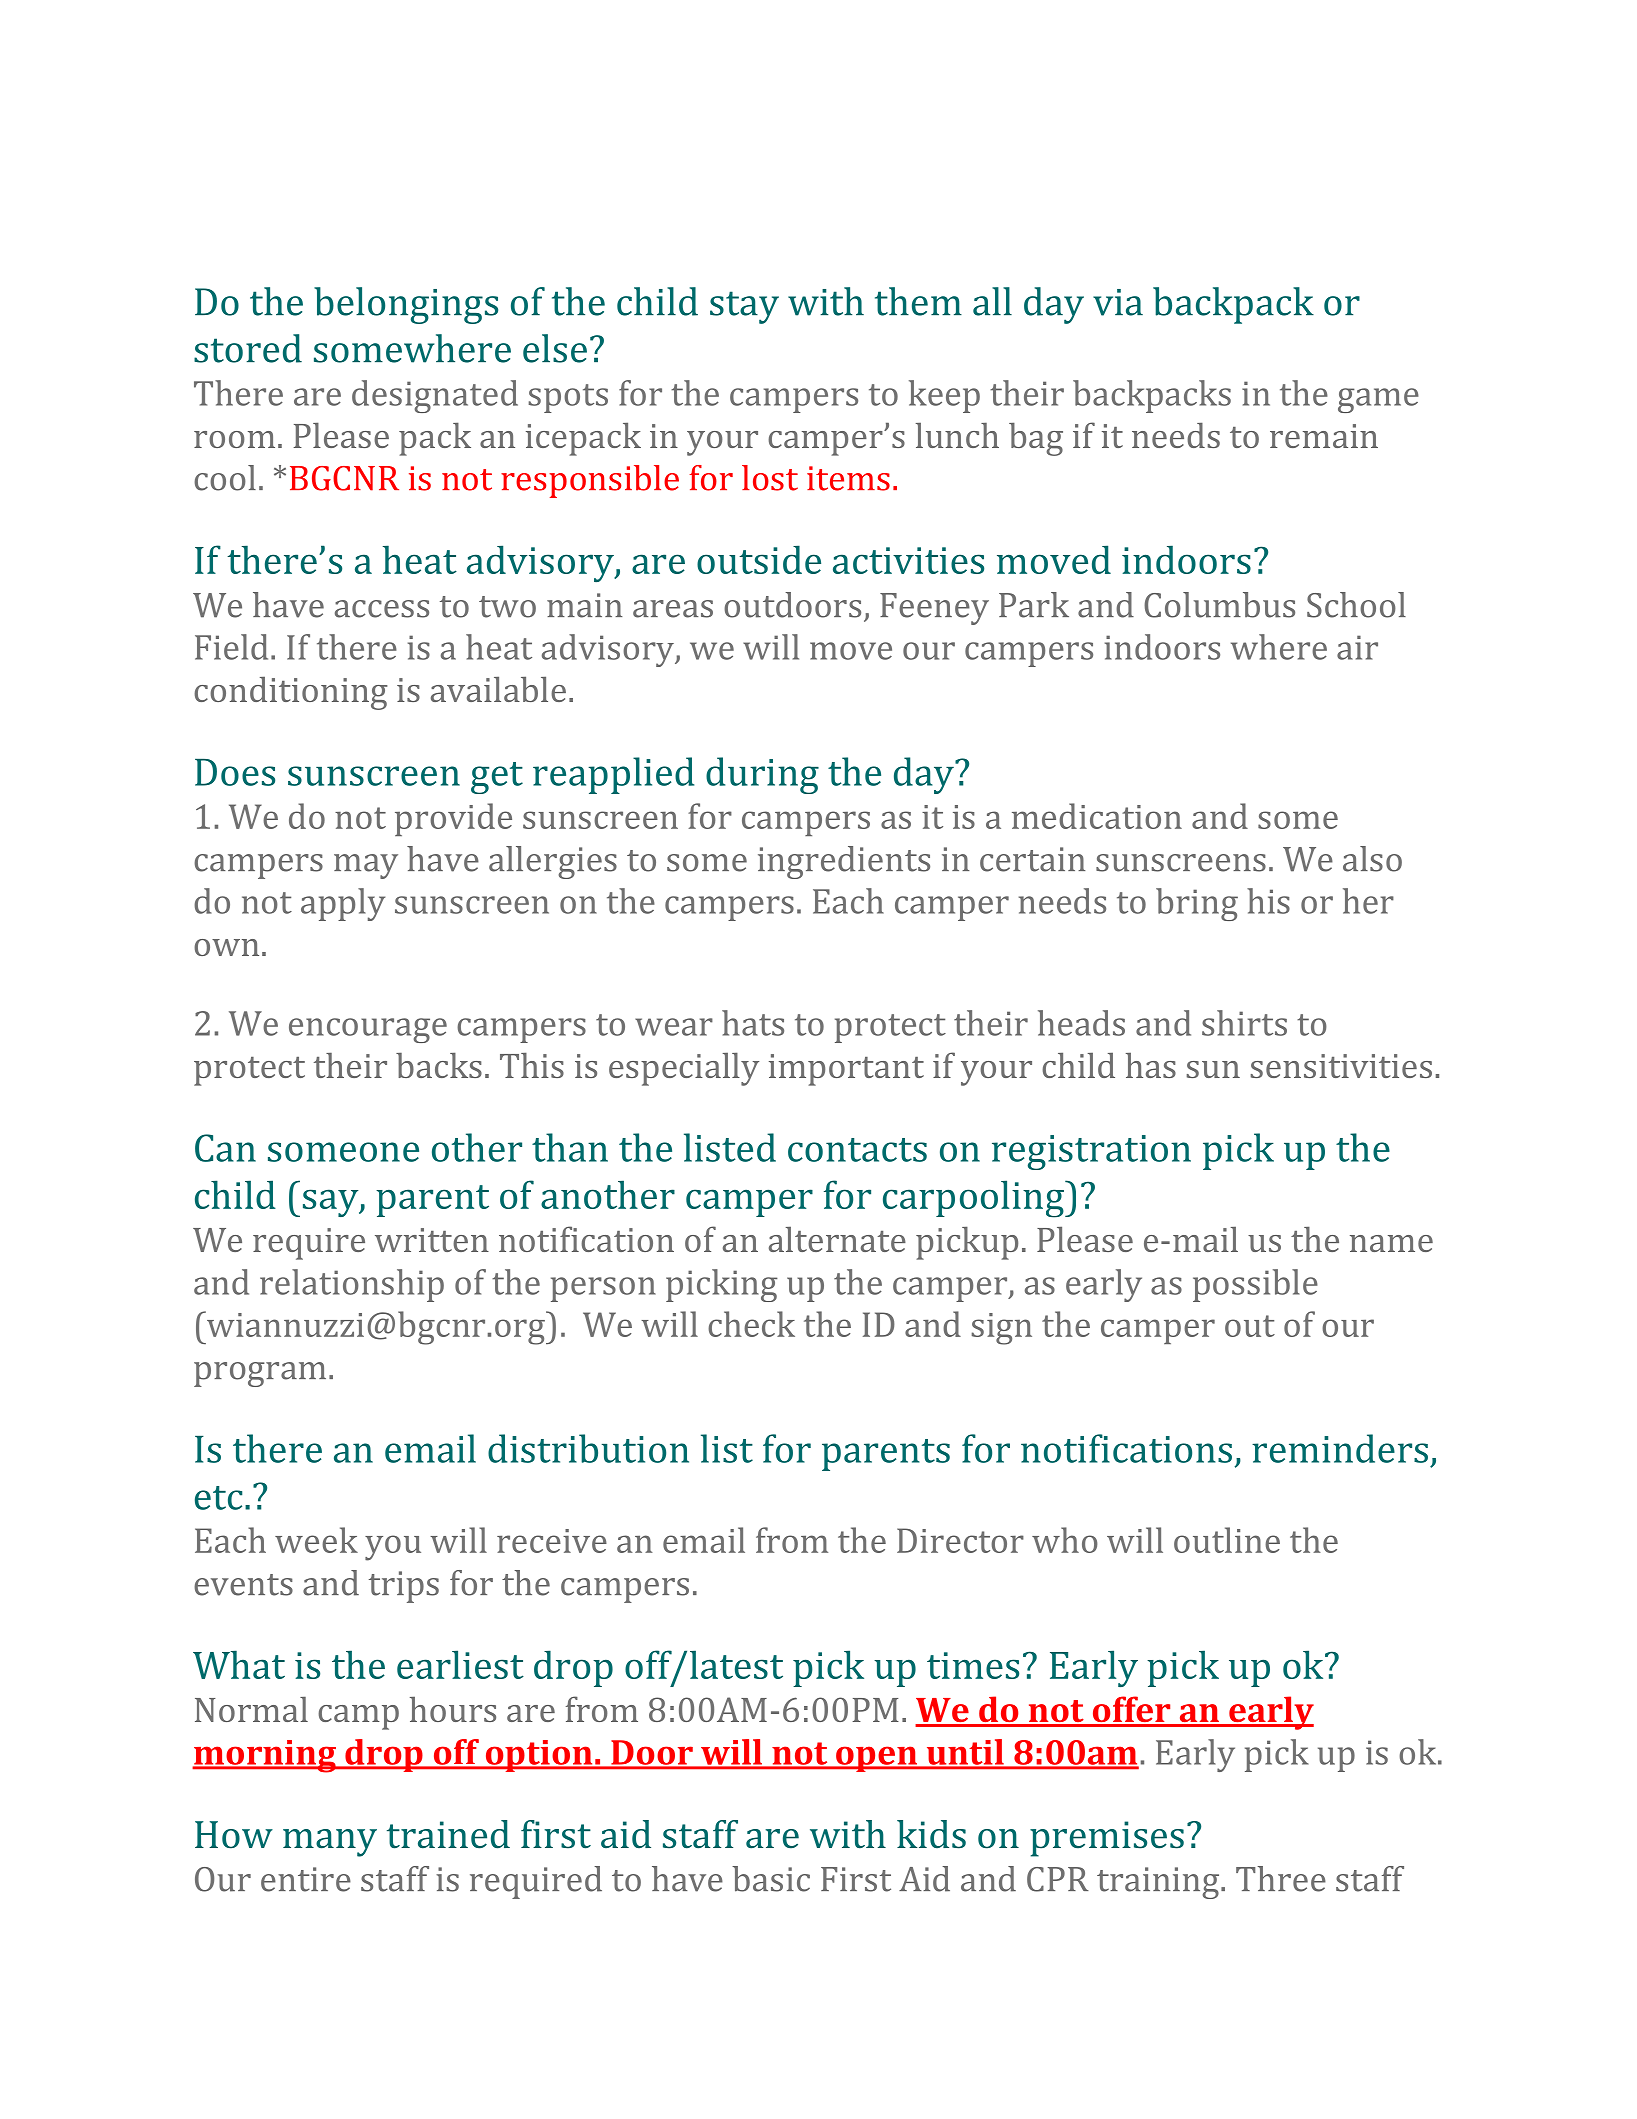  Describe the element at coordinates (1341, 1066) in the image. I see `sensitivities` at that location.
